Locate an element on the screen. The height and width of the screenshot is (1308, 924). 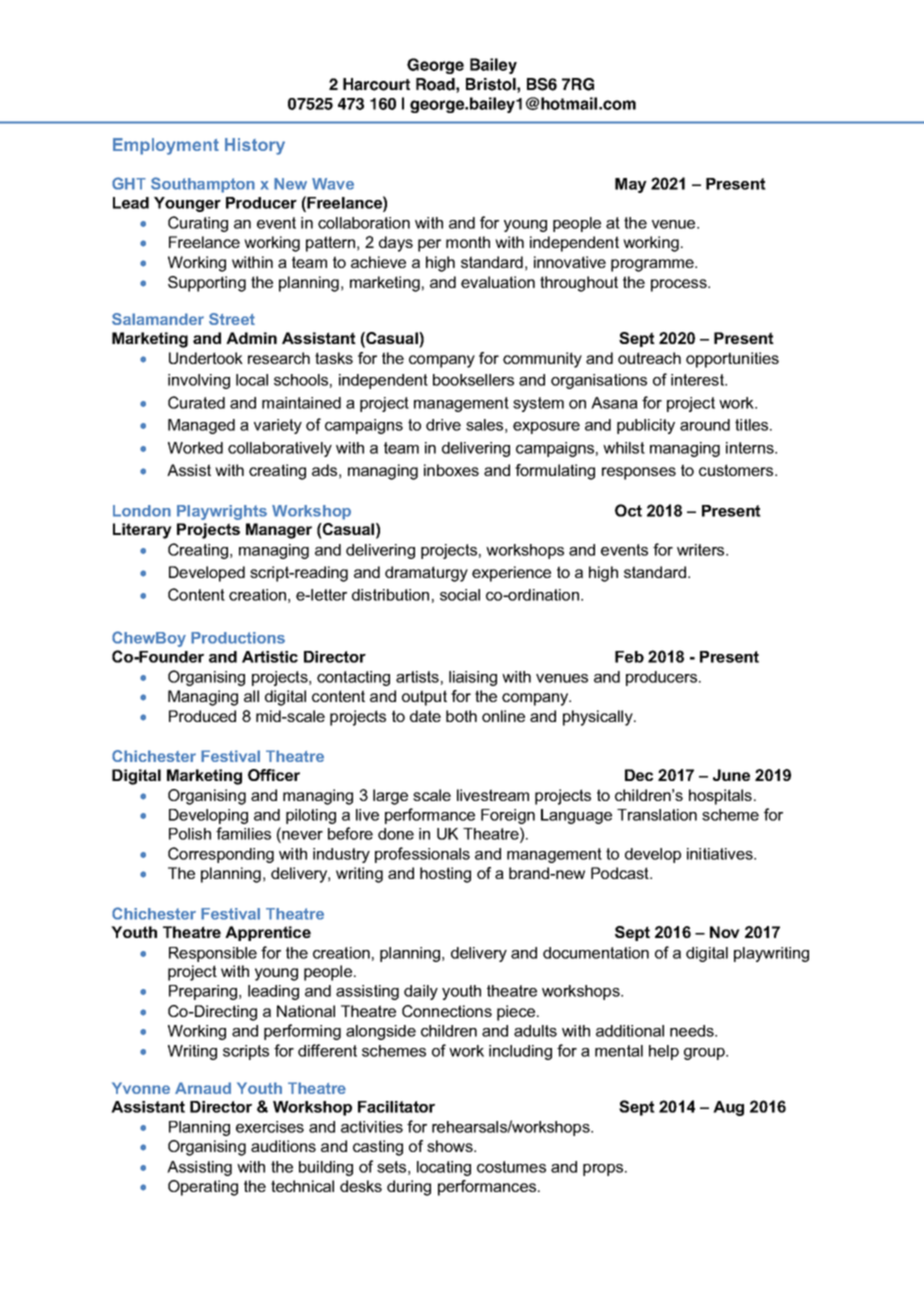
May is located at coordinates (631, 185).
